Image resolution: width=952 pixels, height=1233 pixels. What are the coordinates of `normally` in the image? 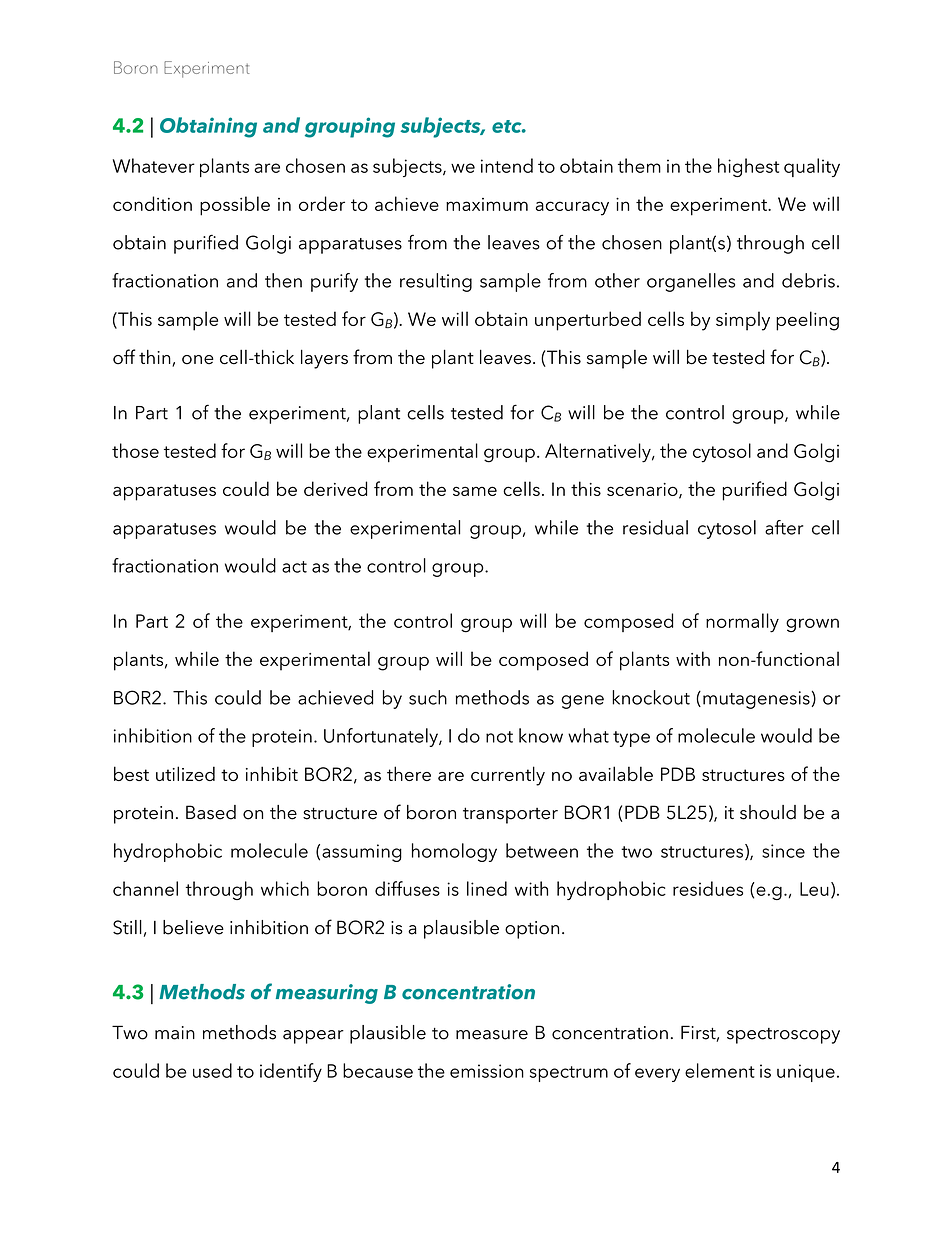 It's located at (742, 623).
